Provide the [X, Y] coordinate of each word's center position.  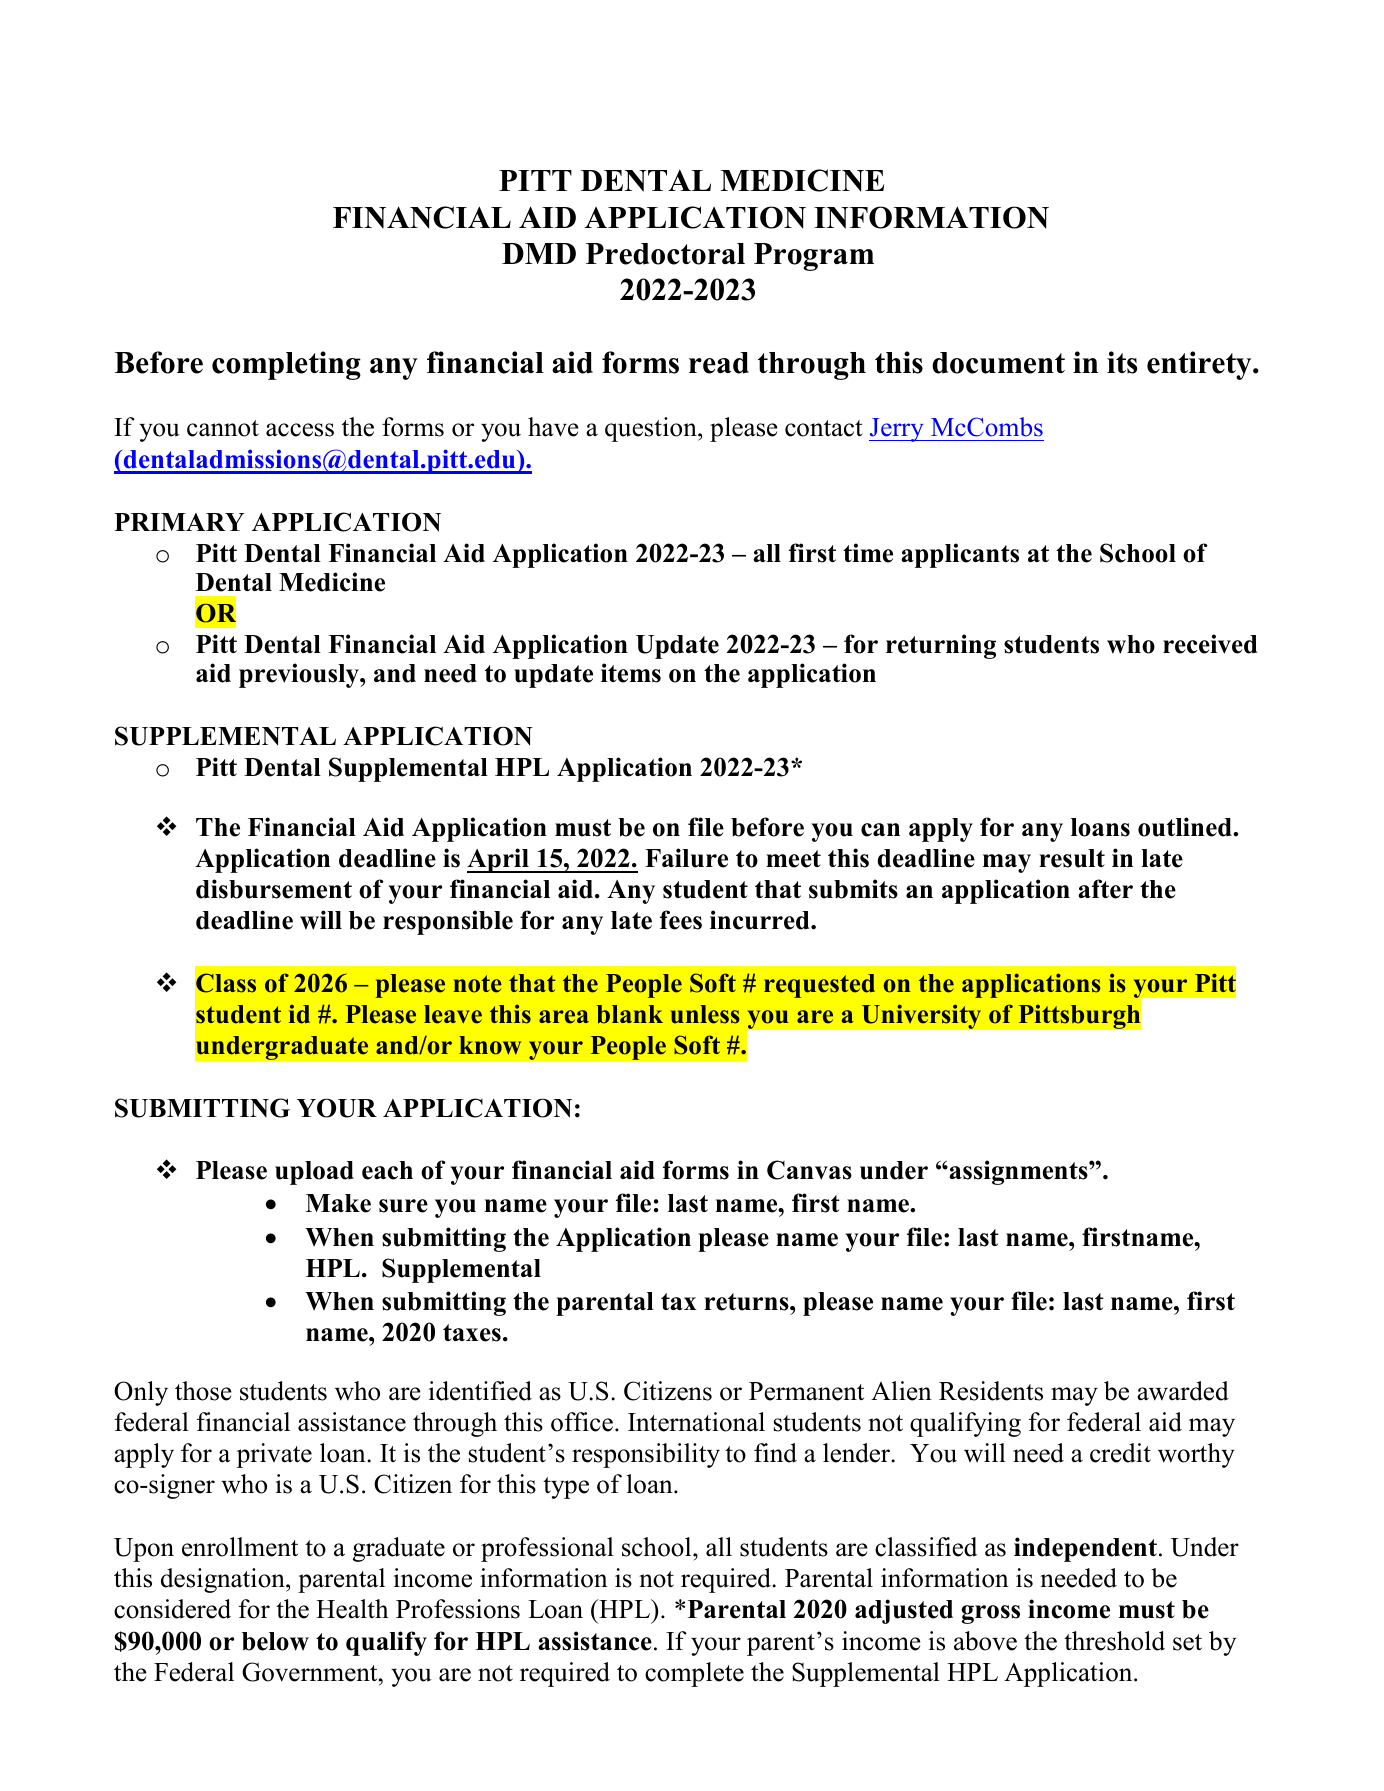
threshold [1114, 1641]
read [719, 363]
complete [694, 1674]
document [998, 363]
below [275, 1641]
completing [286, 365]
